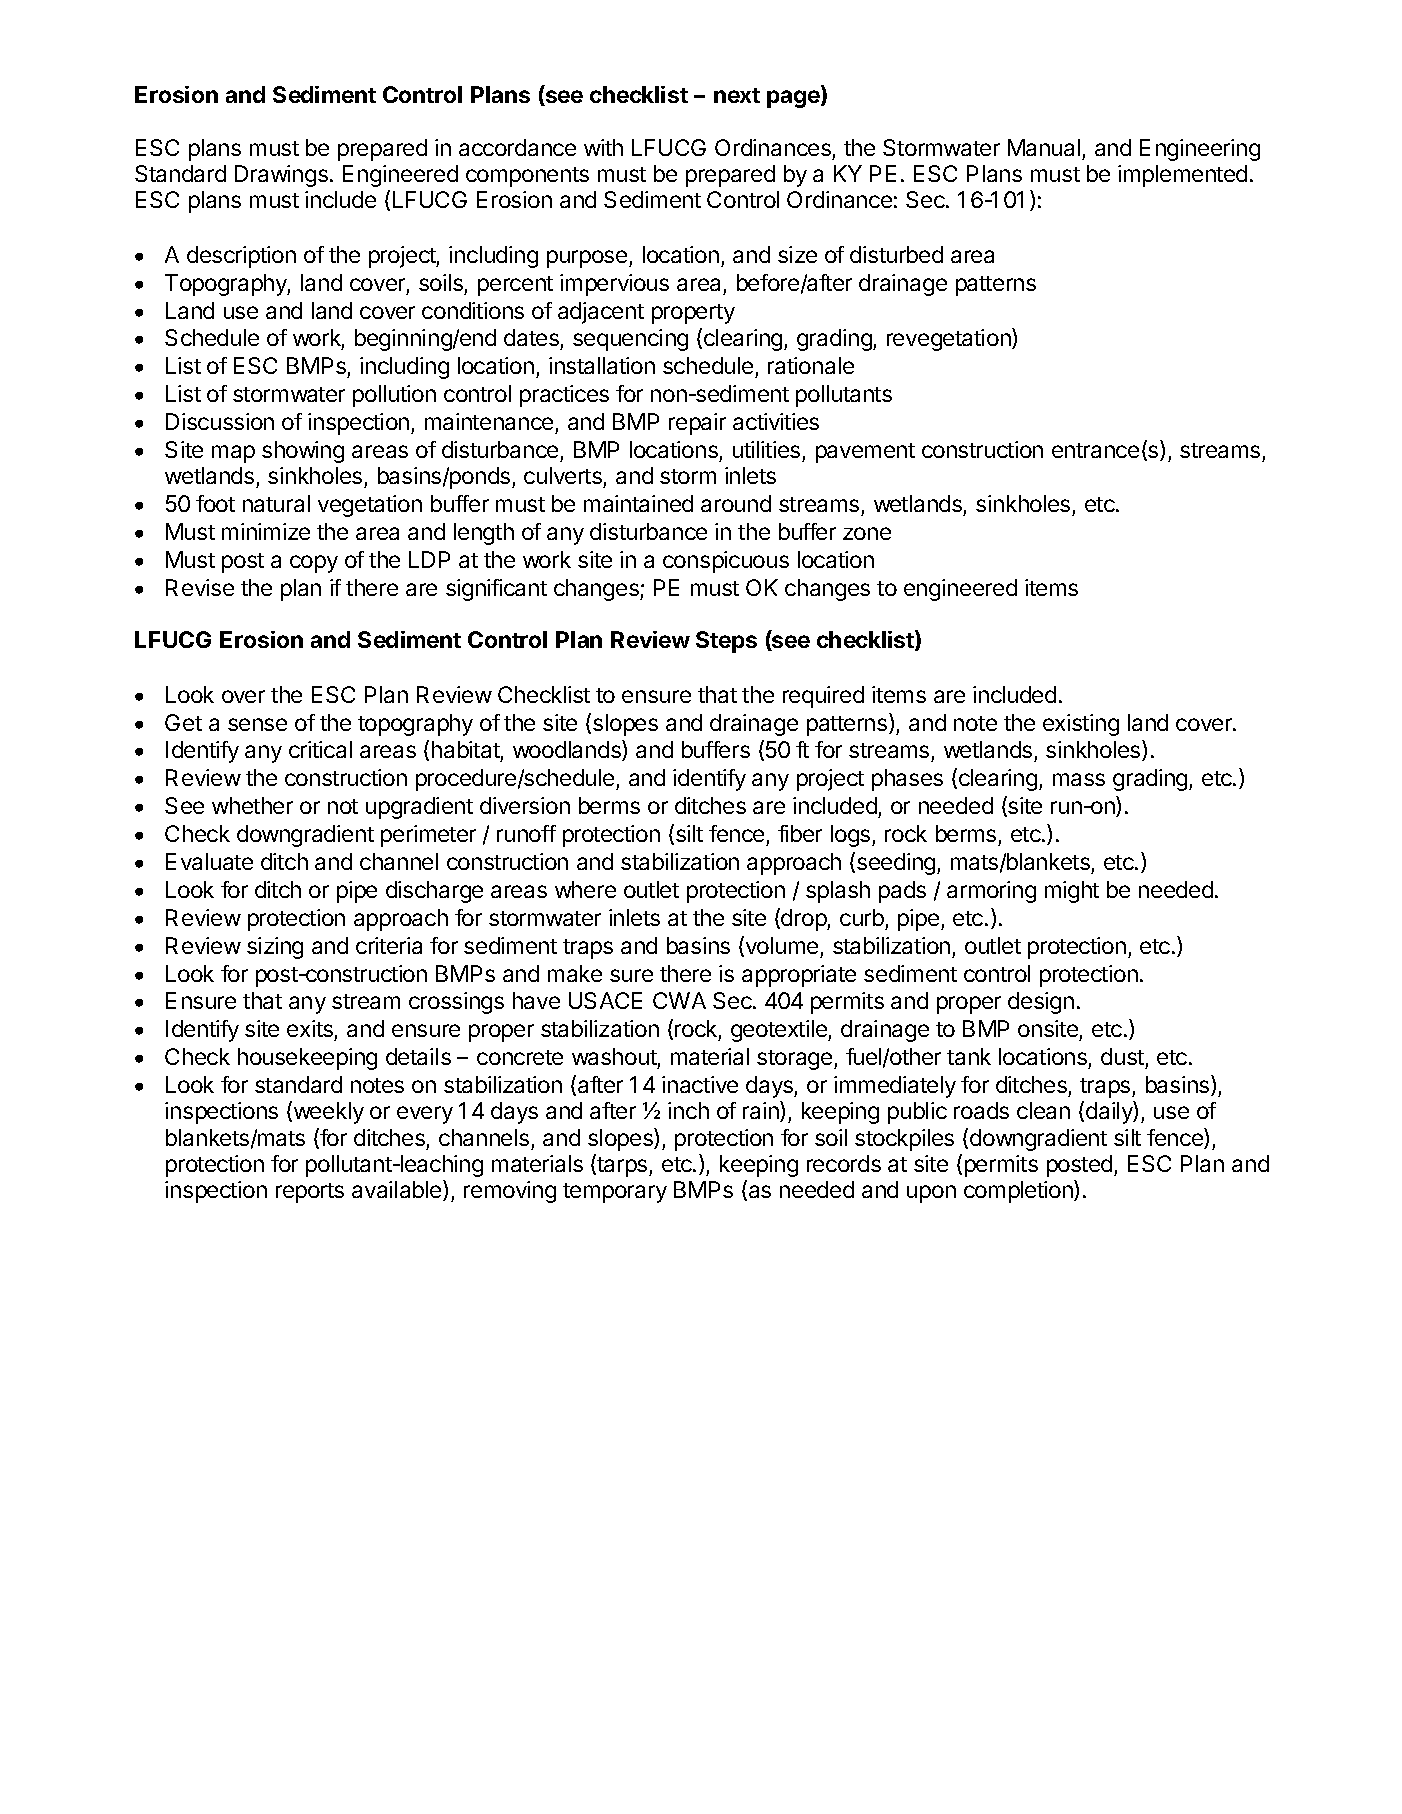  What do you see at coordinates (281, 176) in the screenshot?
I see `Drawings` at bounding box center [281, 176].
